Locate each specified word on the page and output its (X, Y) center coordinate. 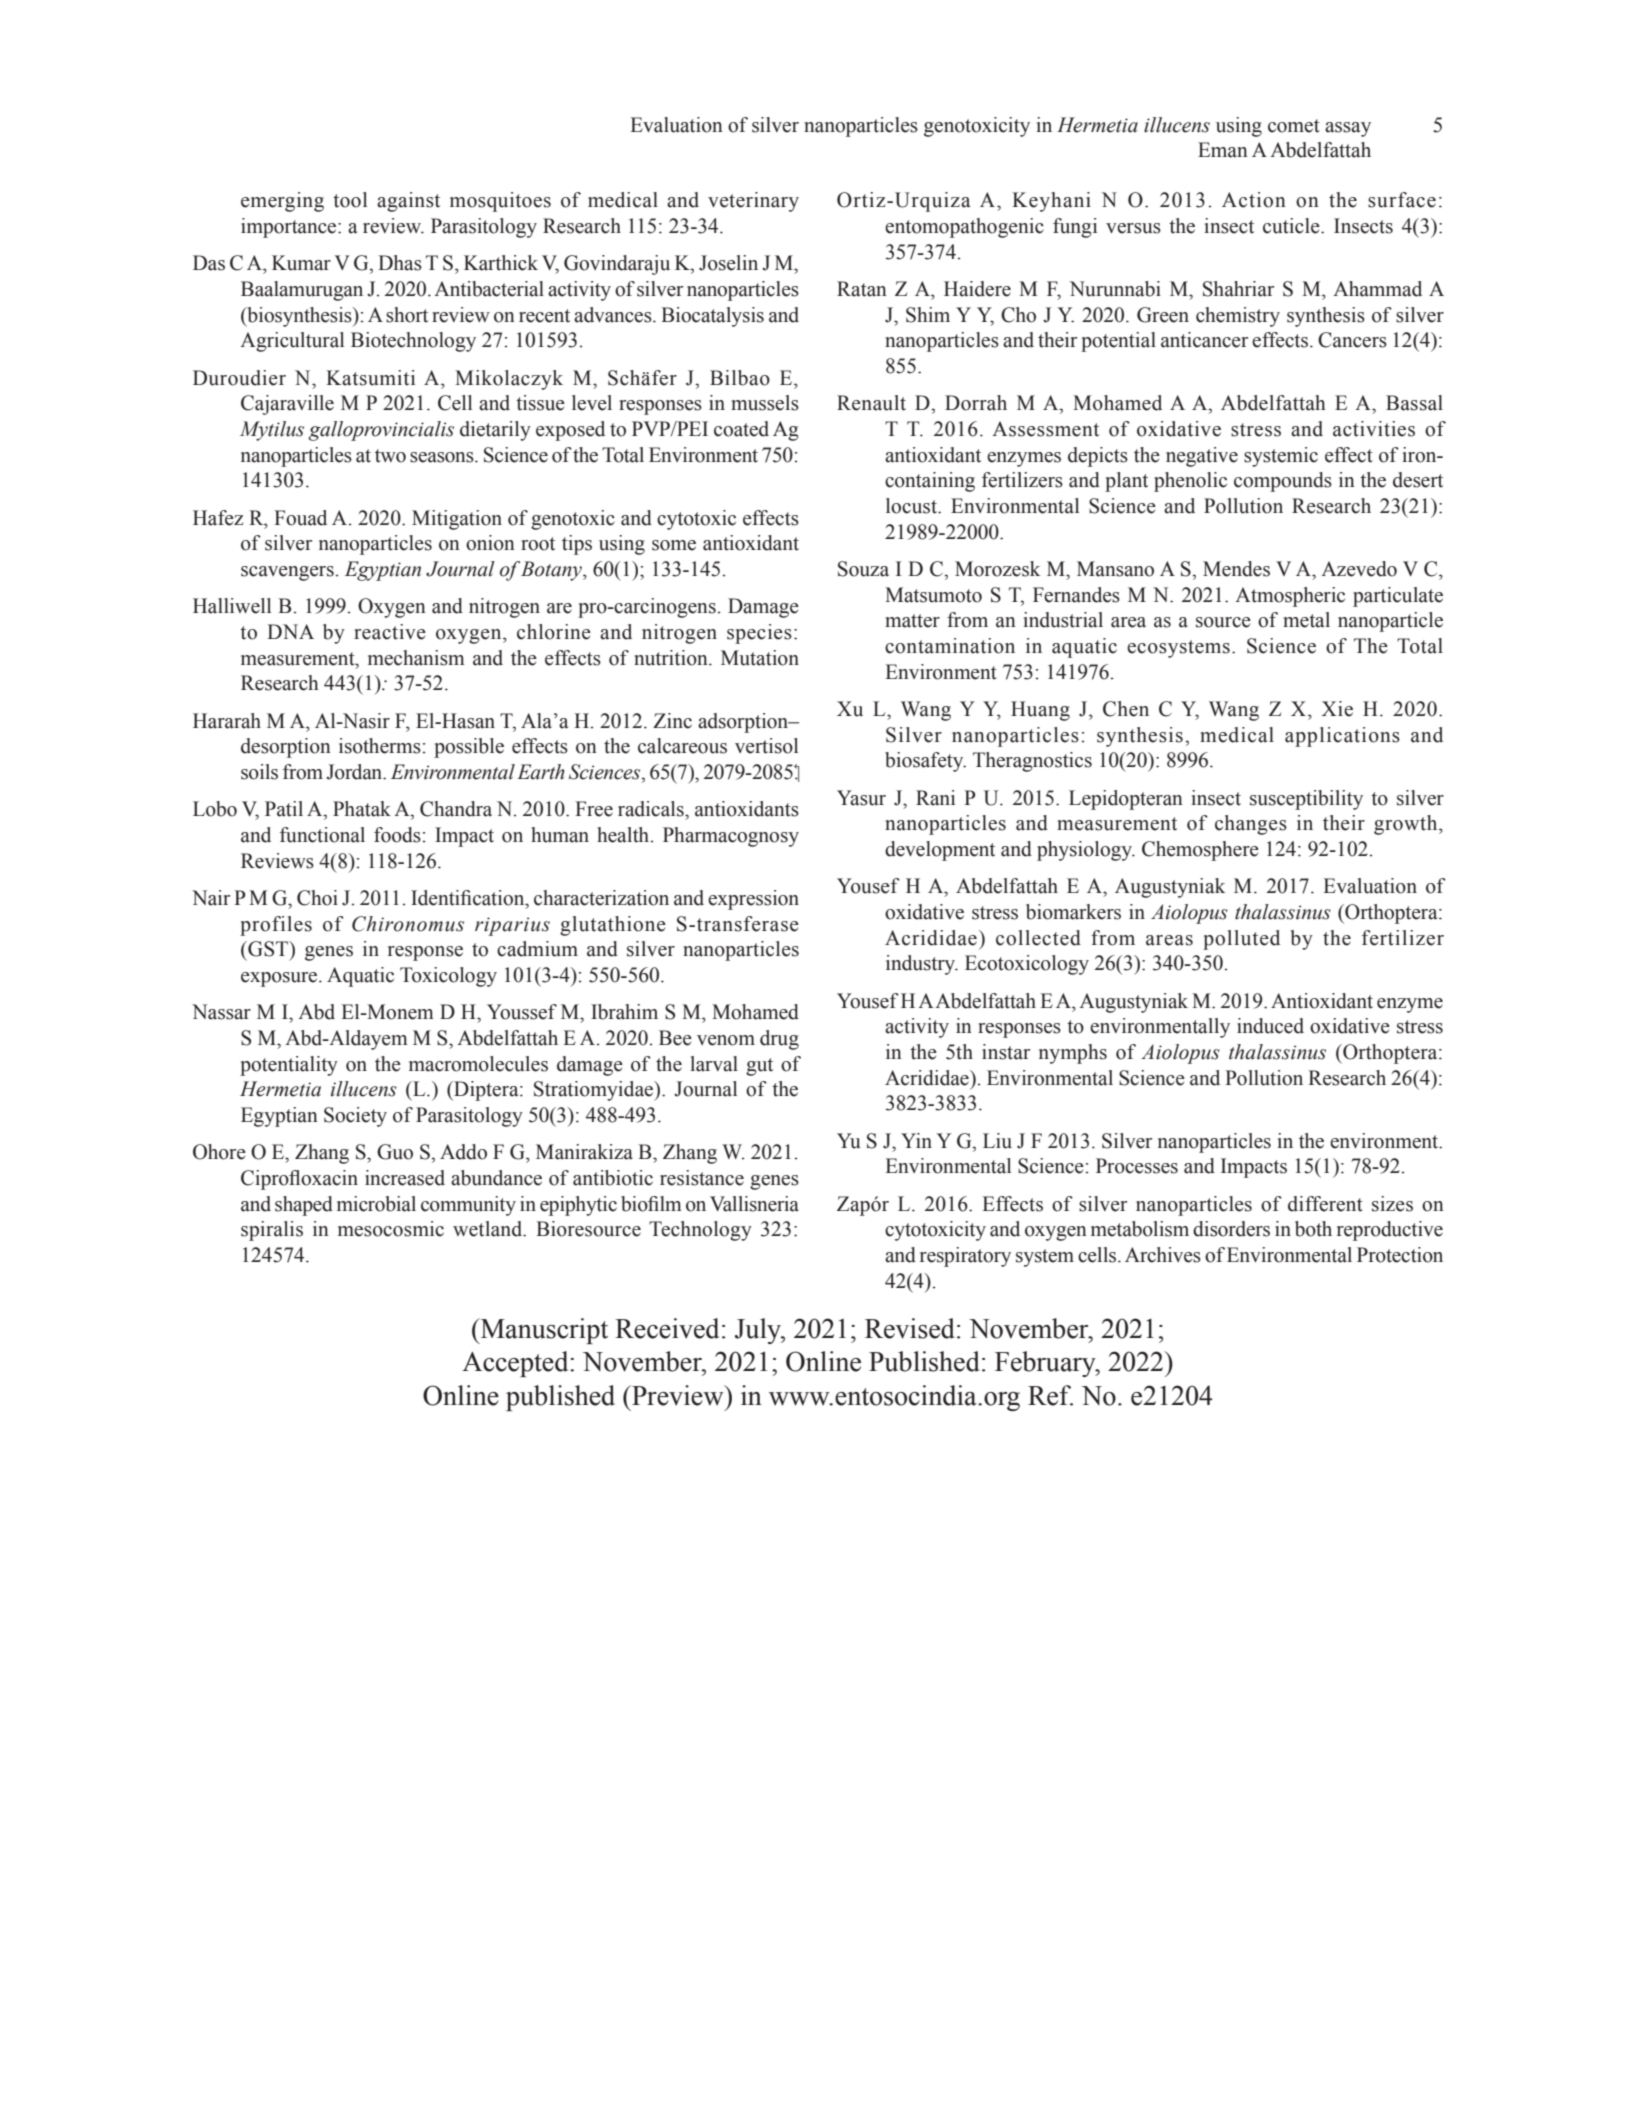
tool (350, 200)
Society (355, 1117)
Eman (1223, 150)
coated (741, 429)
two (390, 456)
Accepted (516, 1364)
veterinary (753, 202)
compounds (1283, 482)
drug (779, 1040)
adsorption (744, 723)
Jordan (355, 772)
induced (1270, 1026)
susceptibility (1306, 800)
